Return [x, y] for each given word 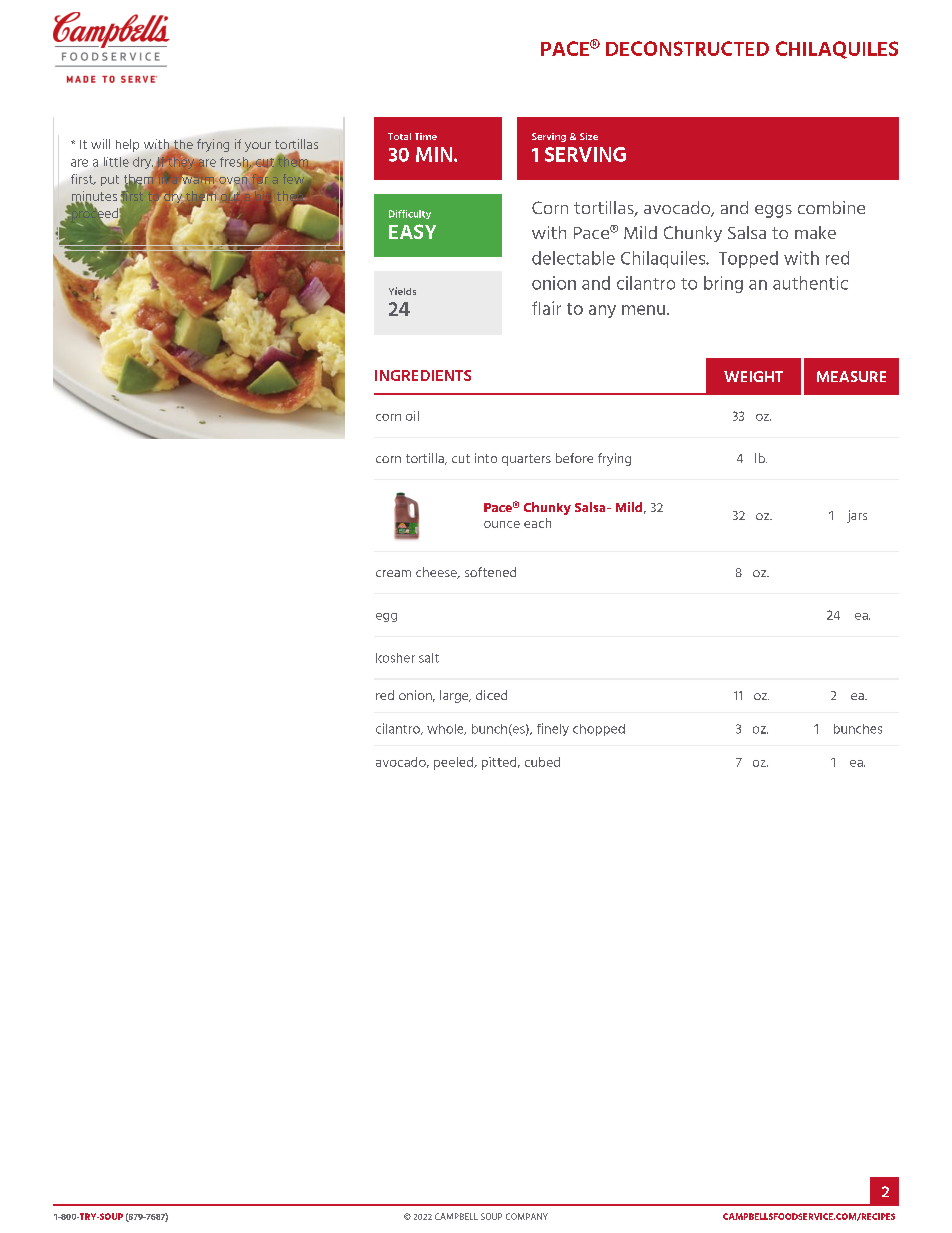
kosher [395, 658]
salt [429, 658]
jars [857, 516]
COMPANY [527, 1216]
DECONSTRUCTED [687, 48]
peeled [454, 763]
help [127, 145]
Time [426, 136]
